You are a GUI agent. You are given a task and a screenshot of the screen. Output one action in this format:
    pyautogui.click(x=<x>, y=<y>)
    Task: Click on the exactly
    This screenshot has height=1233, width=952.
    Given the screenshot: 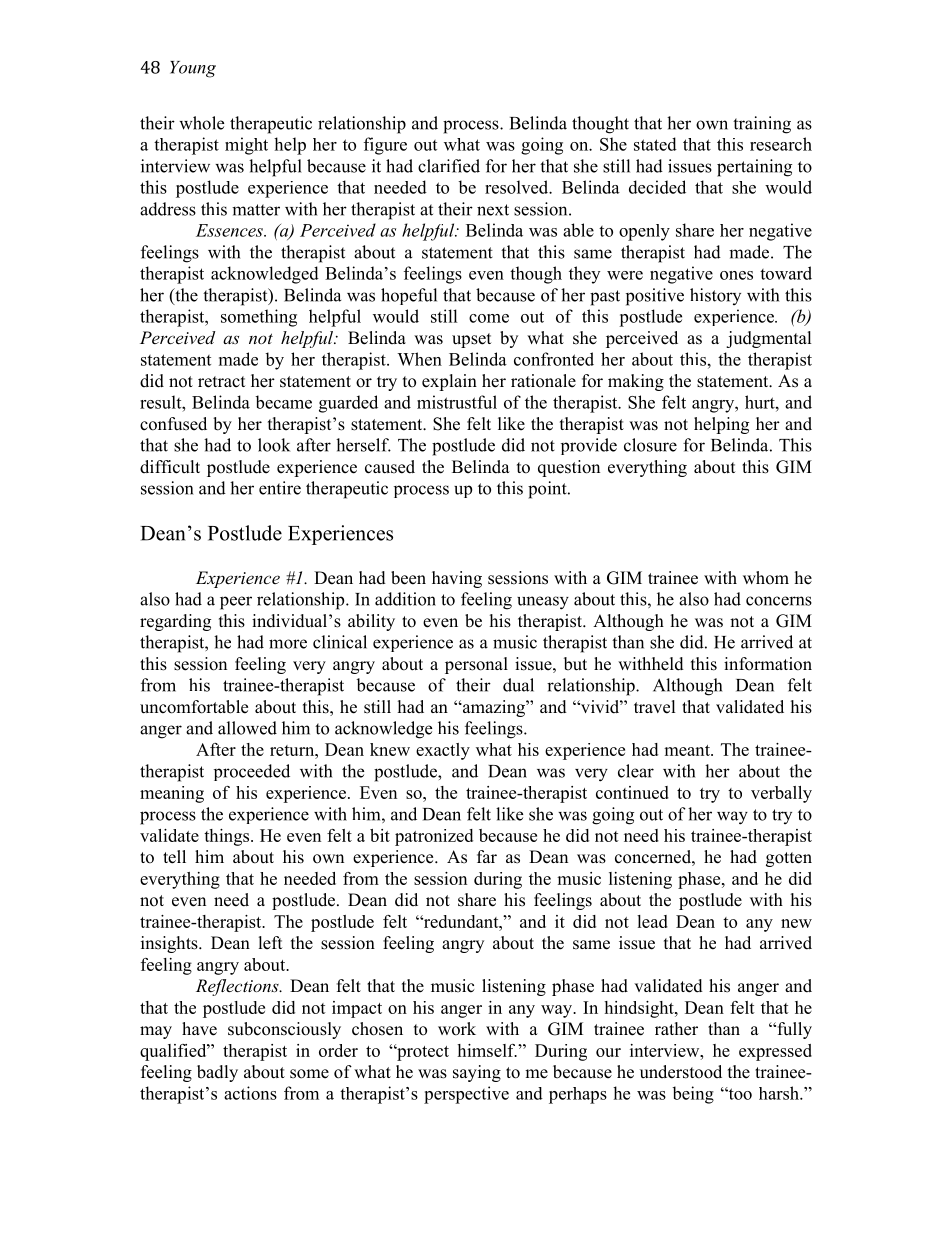 What is the action you would take?
    pyautogui.click(x=443, y=751)
